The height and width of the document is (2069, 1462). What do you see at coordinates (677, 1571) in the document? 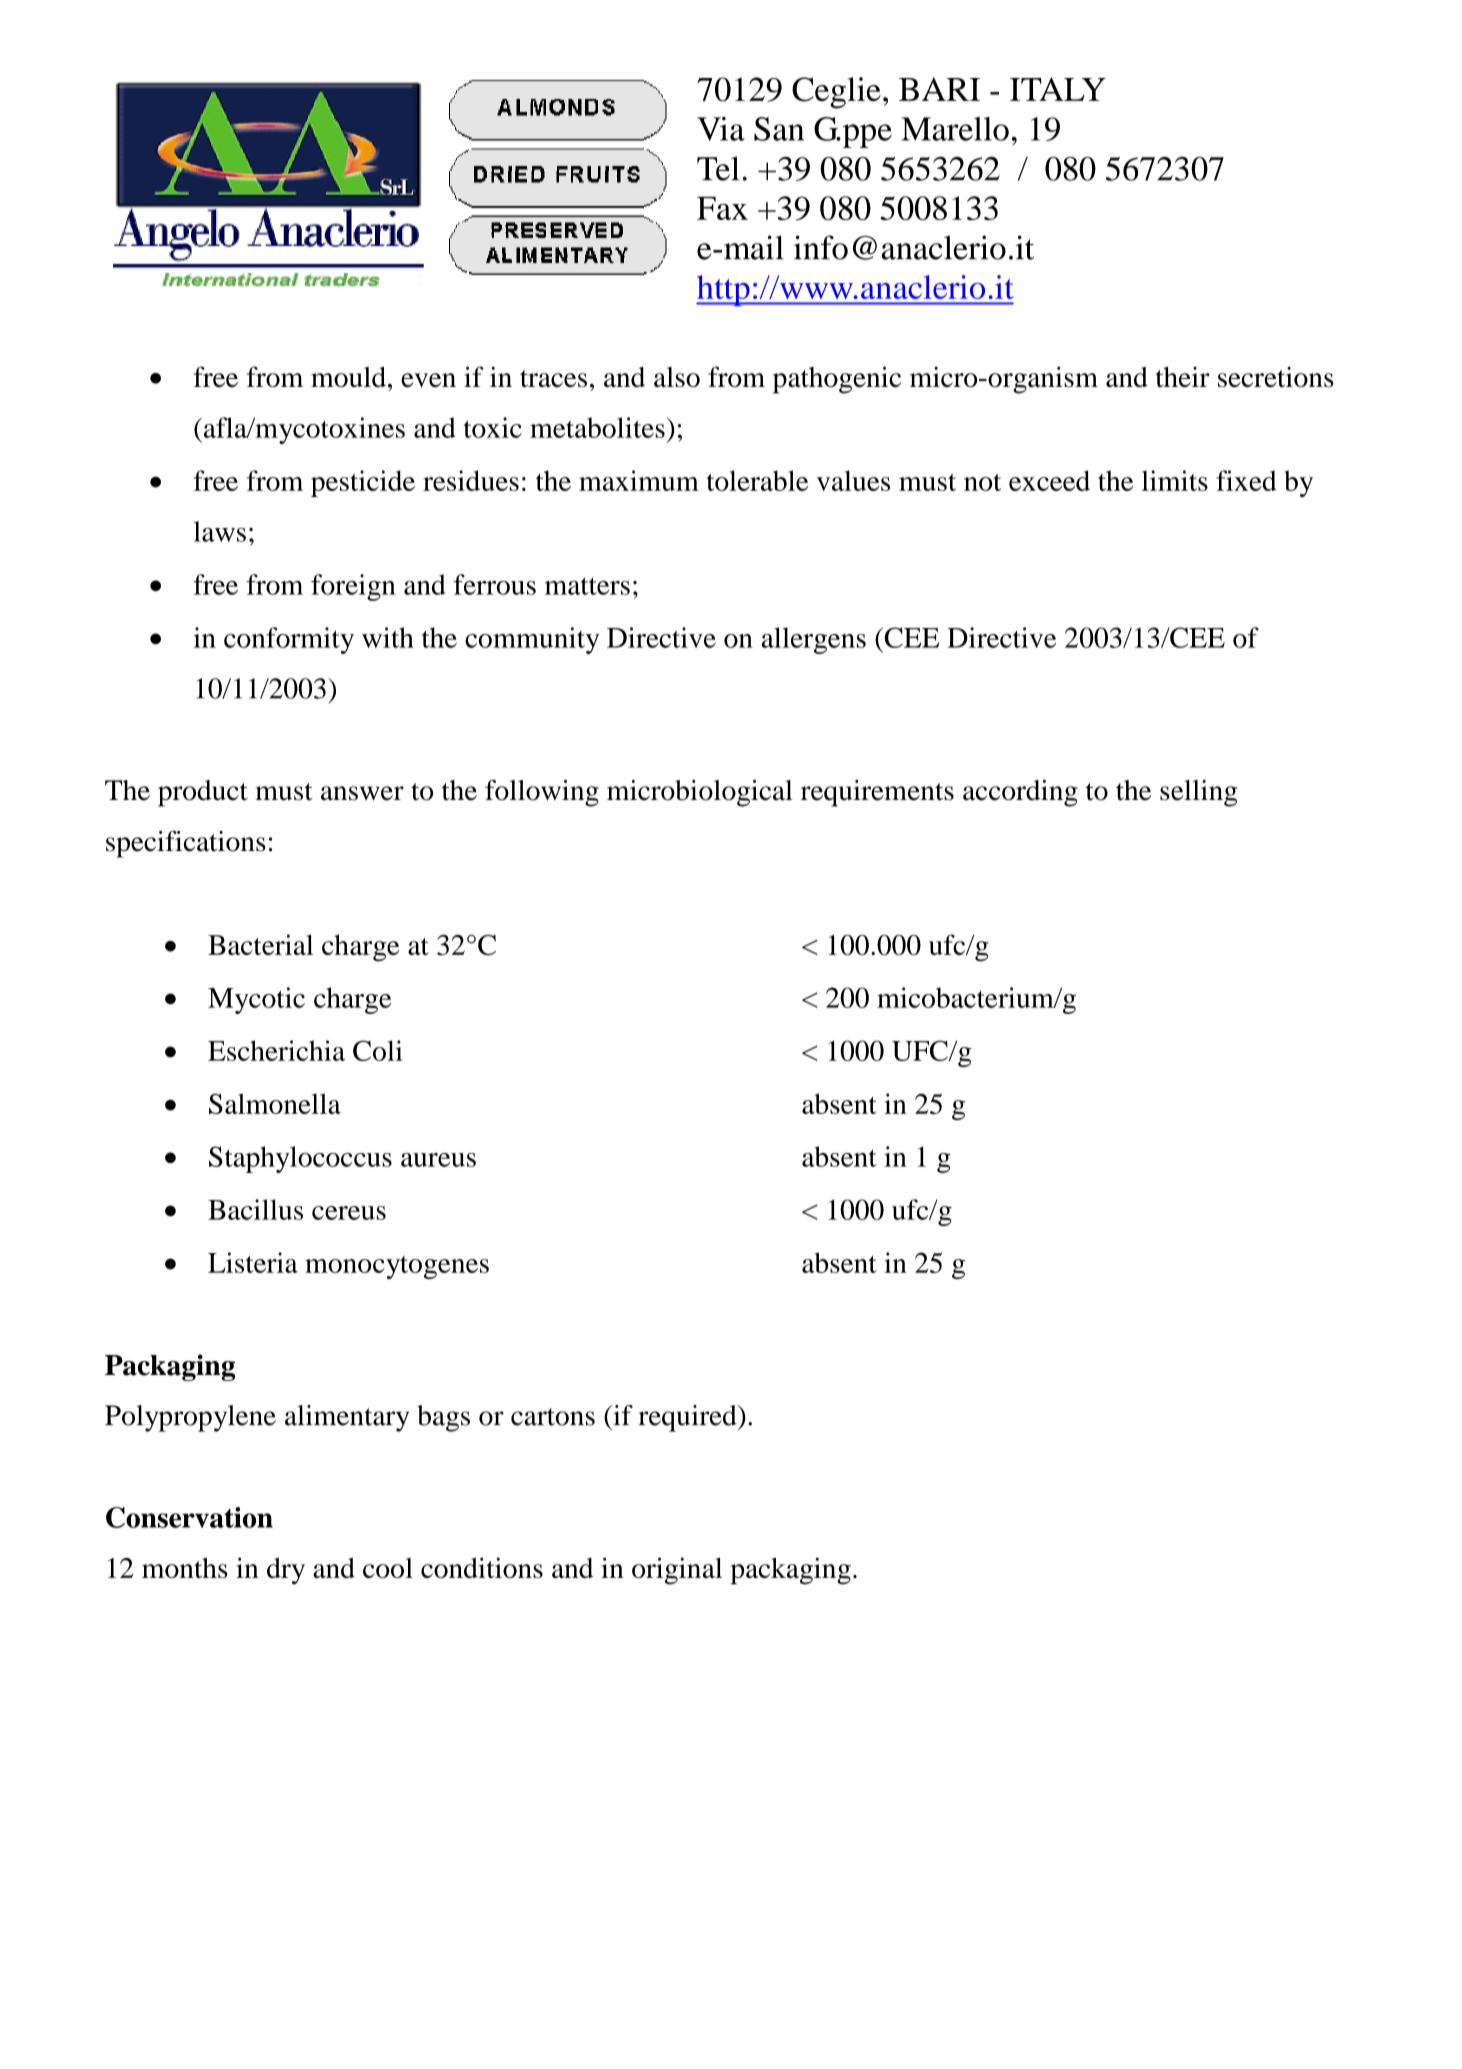
I see `original` at bounding box center [677, 1571].
